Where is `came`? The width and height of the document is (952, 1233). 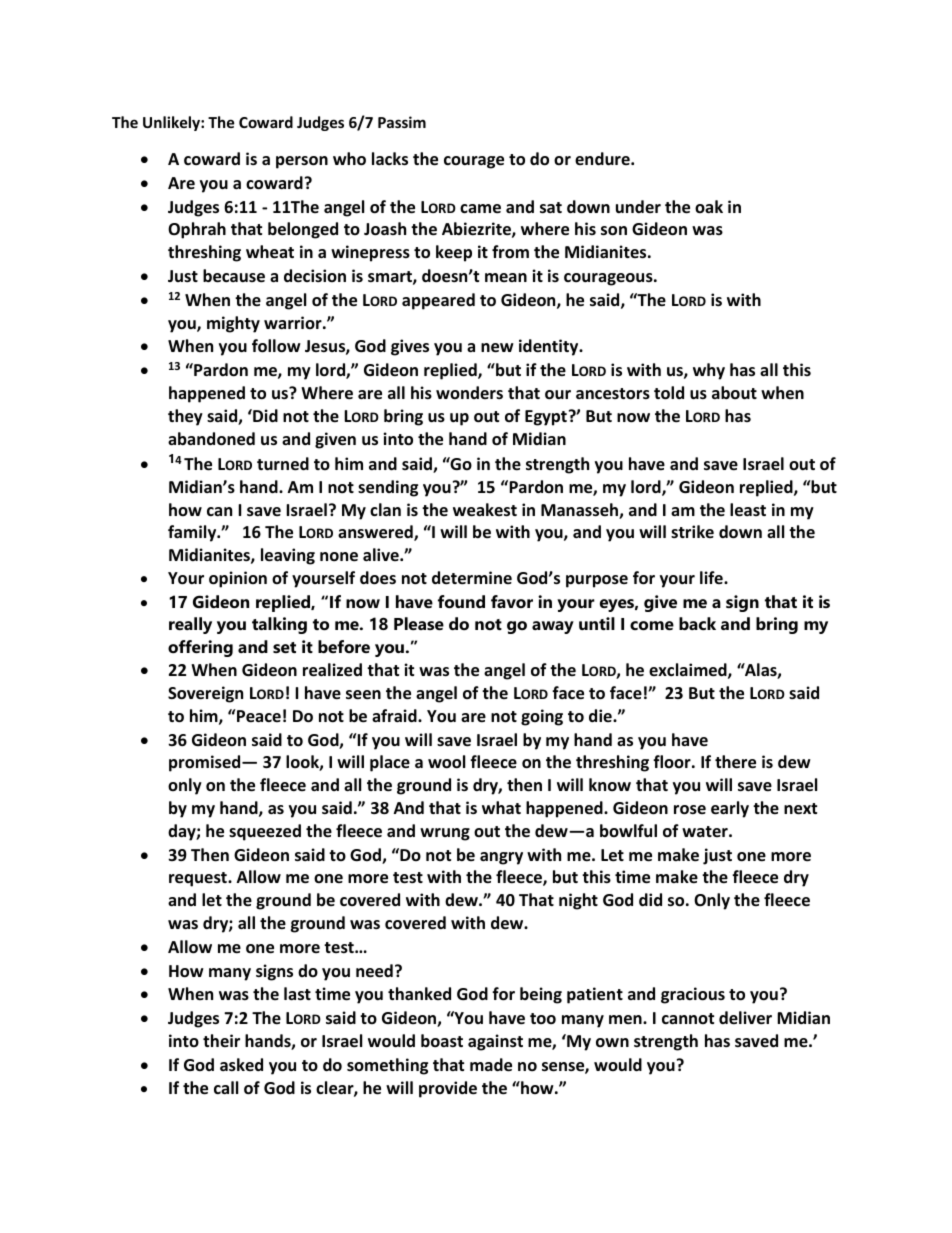
came is located at coordinates (480, 209).
